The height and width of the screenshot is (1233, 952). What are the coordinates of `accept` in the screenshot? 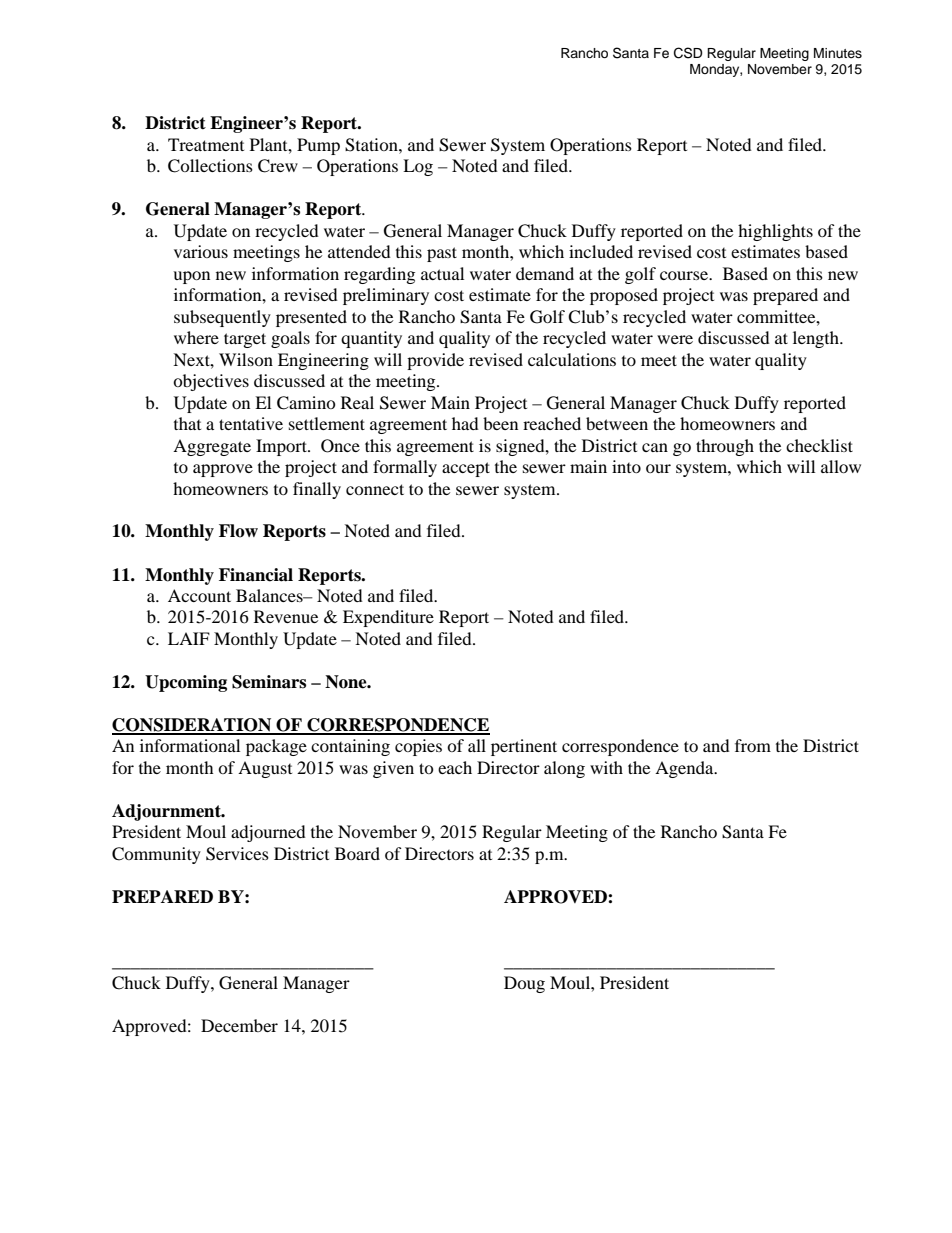 It's located at (466, 469).
